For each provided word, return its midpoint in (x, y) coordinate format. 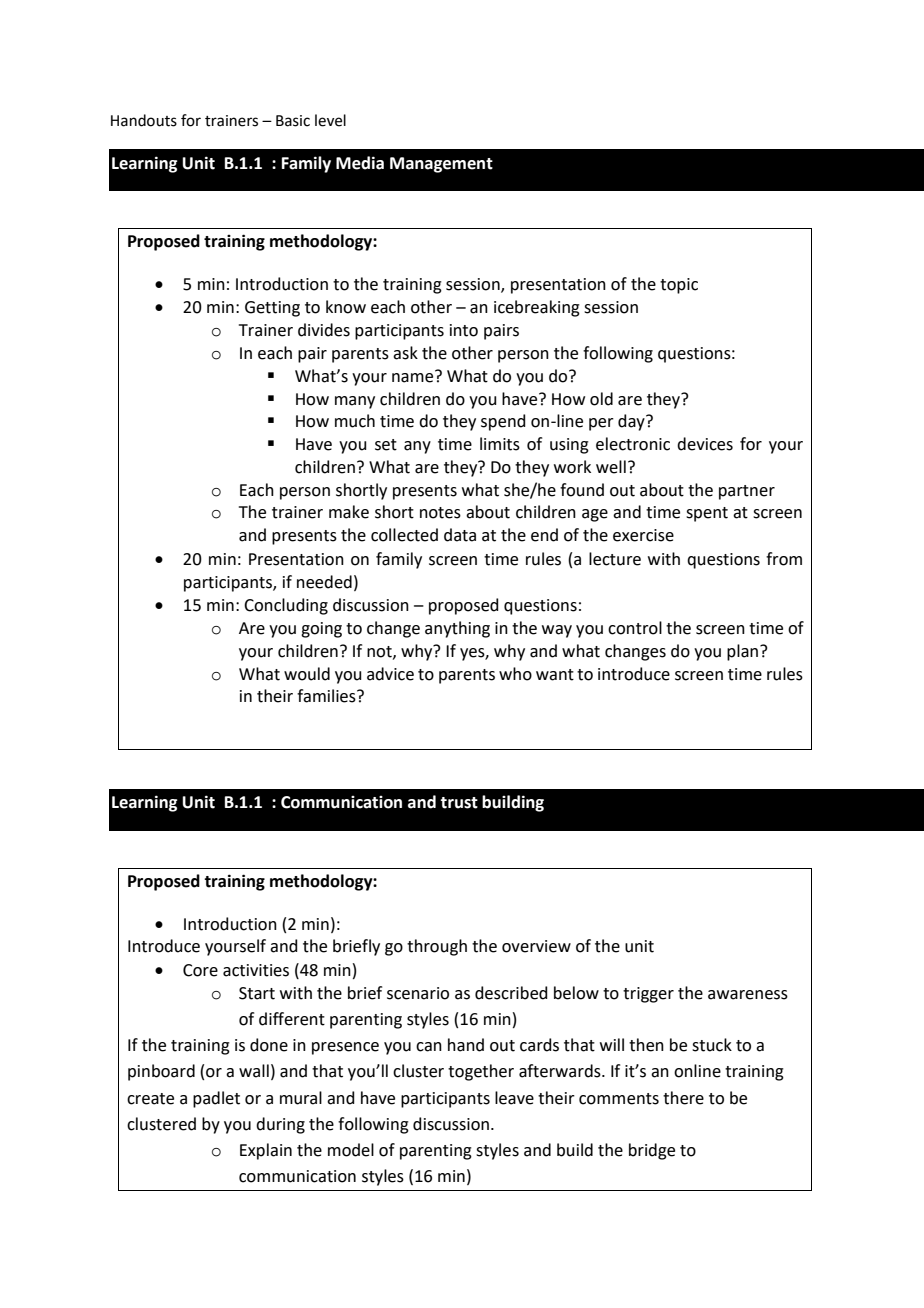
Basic (293, 121)
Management (441, 165)
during (280, 1125)
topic (679, 286)
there (683, 1098)
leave (514, 1098)
